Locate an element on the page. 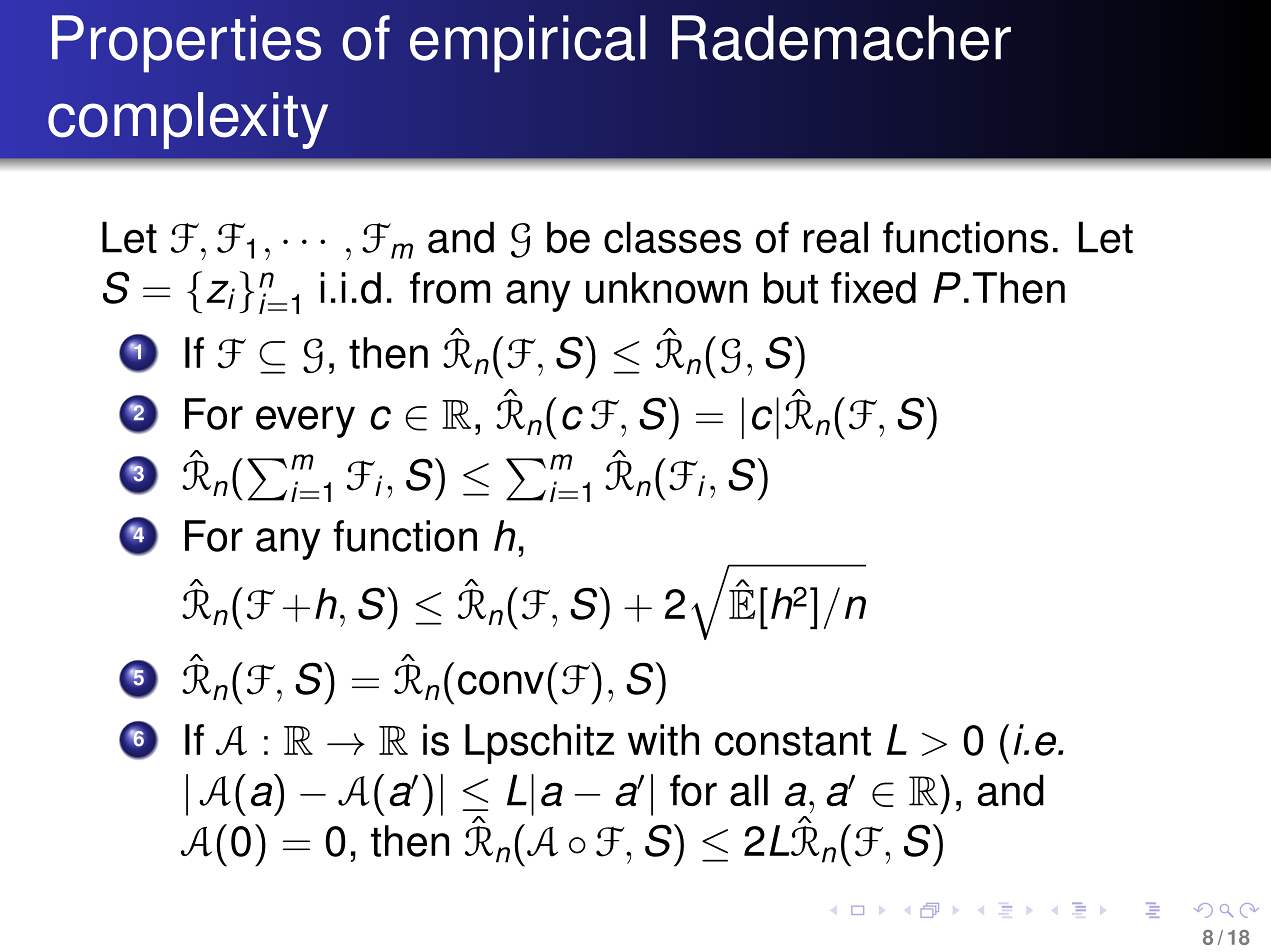  Rademacher is located at coordinates (841, 38).
